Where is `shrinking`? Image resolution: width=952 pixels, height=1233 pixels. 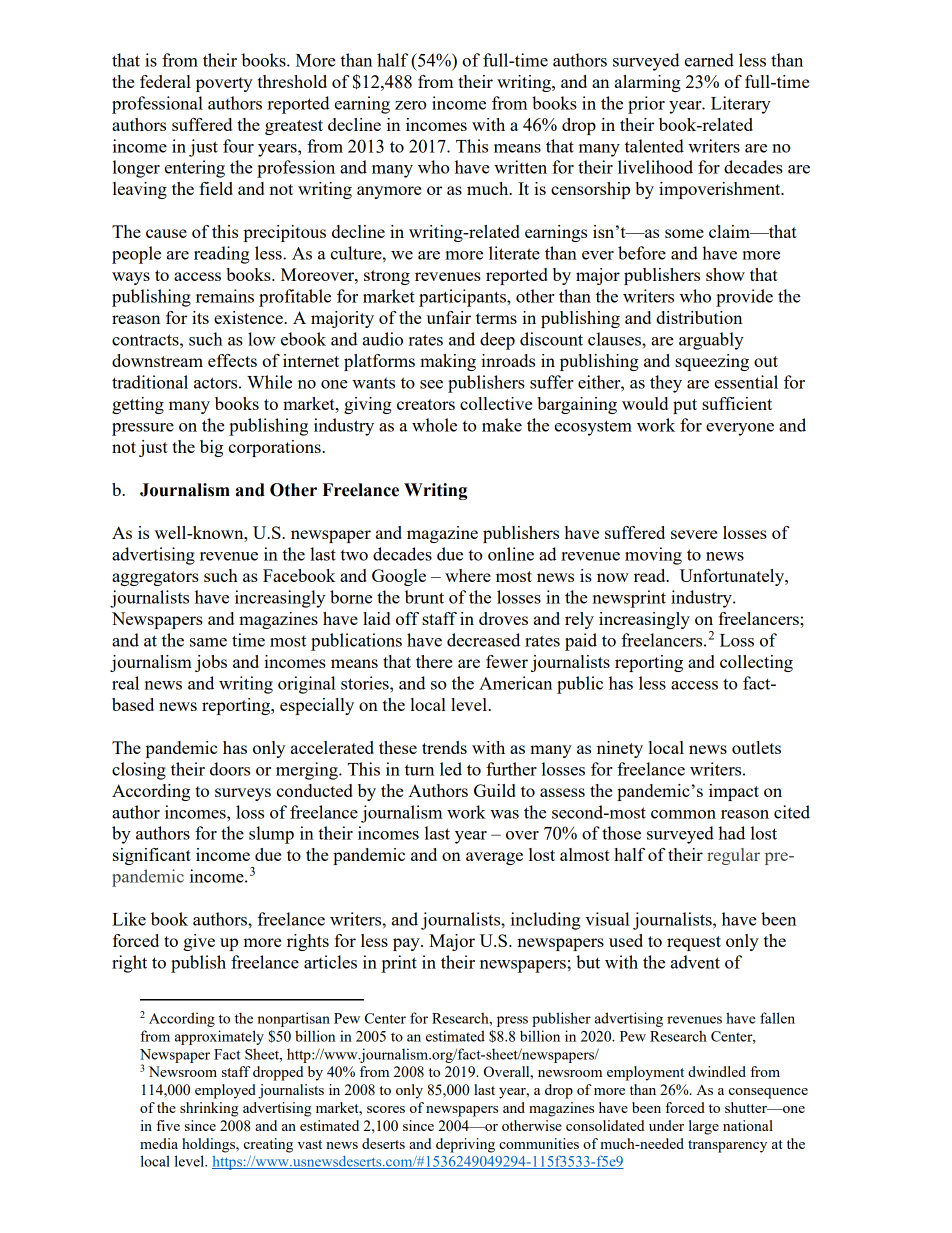 shrinking is located at coordinates (209, 1109).
